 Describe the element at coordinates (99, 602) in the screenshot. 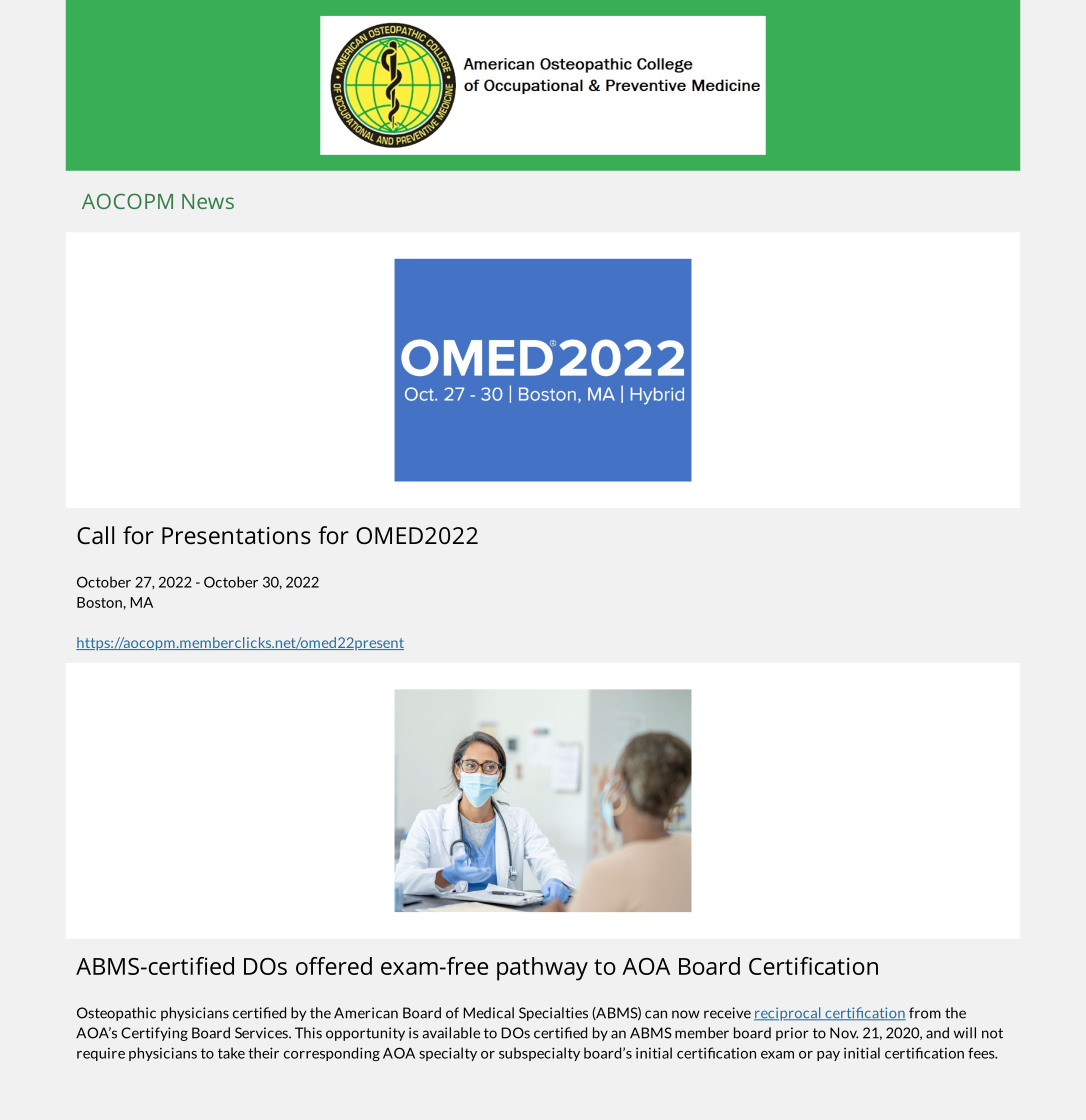

I see `Boston` at that location.
